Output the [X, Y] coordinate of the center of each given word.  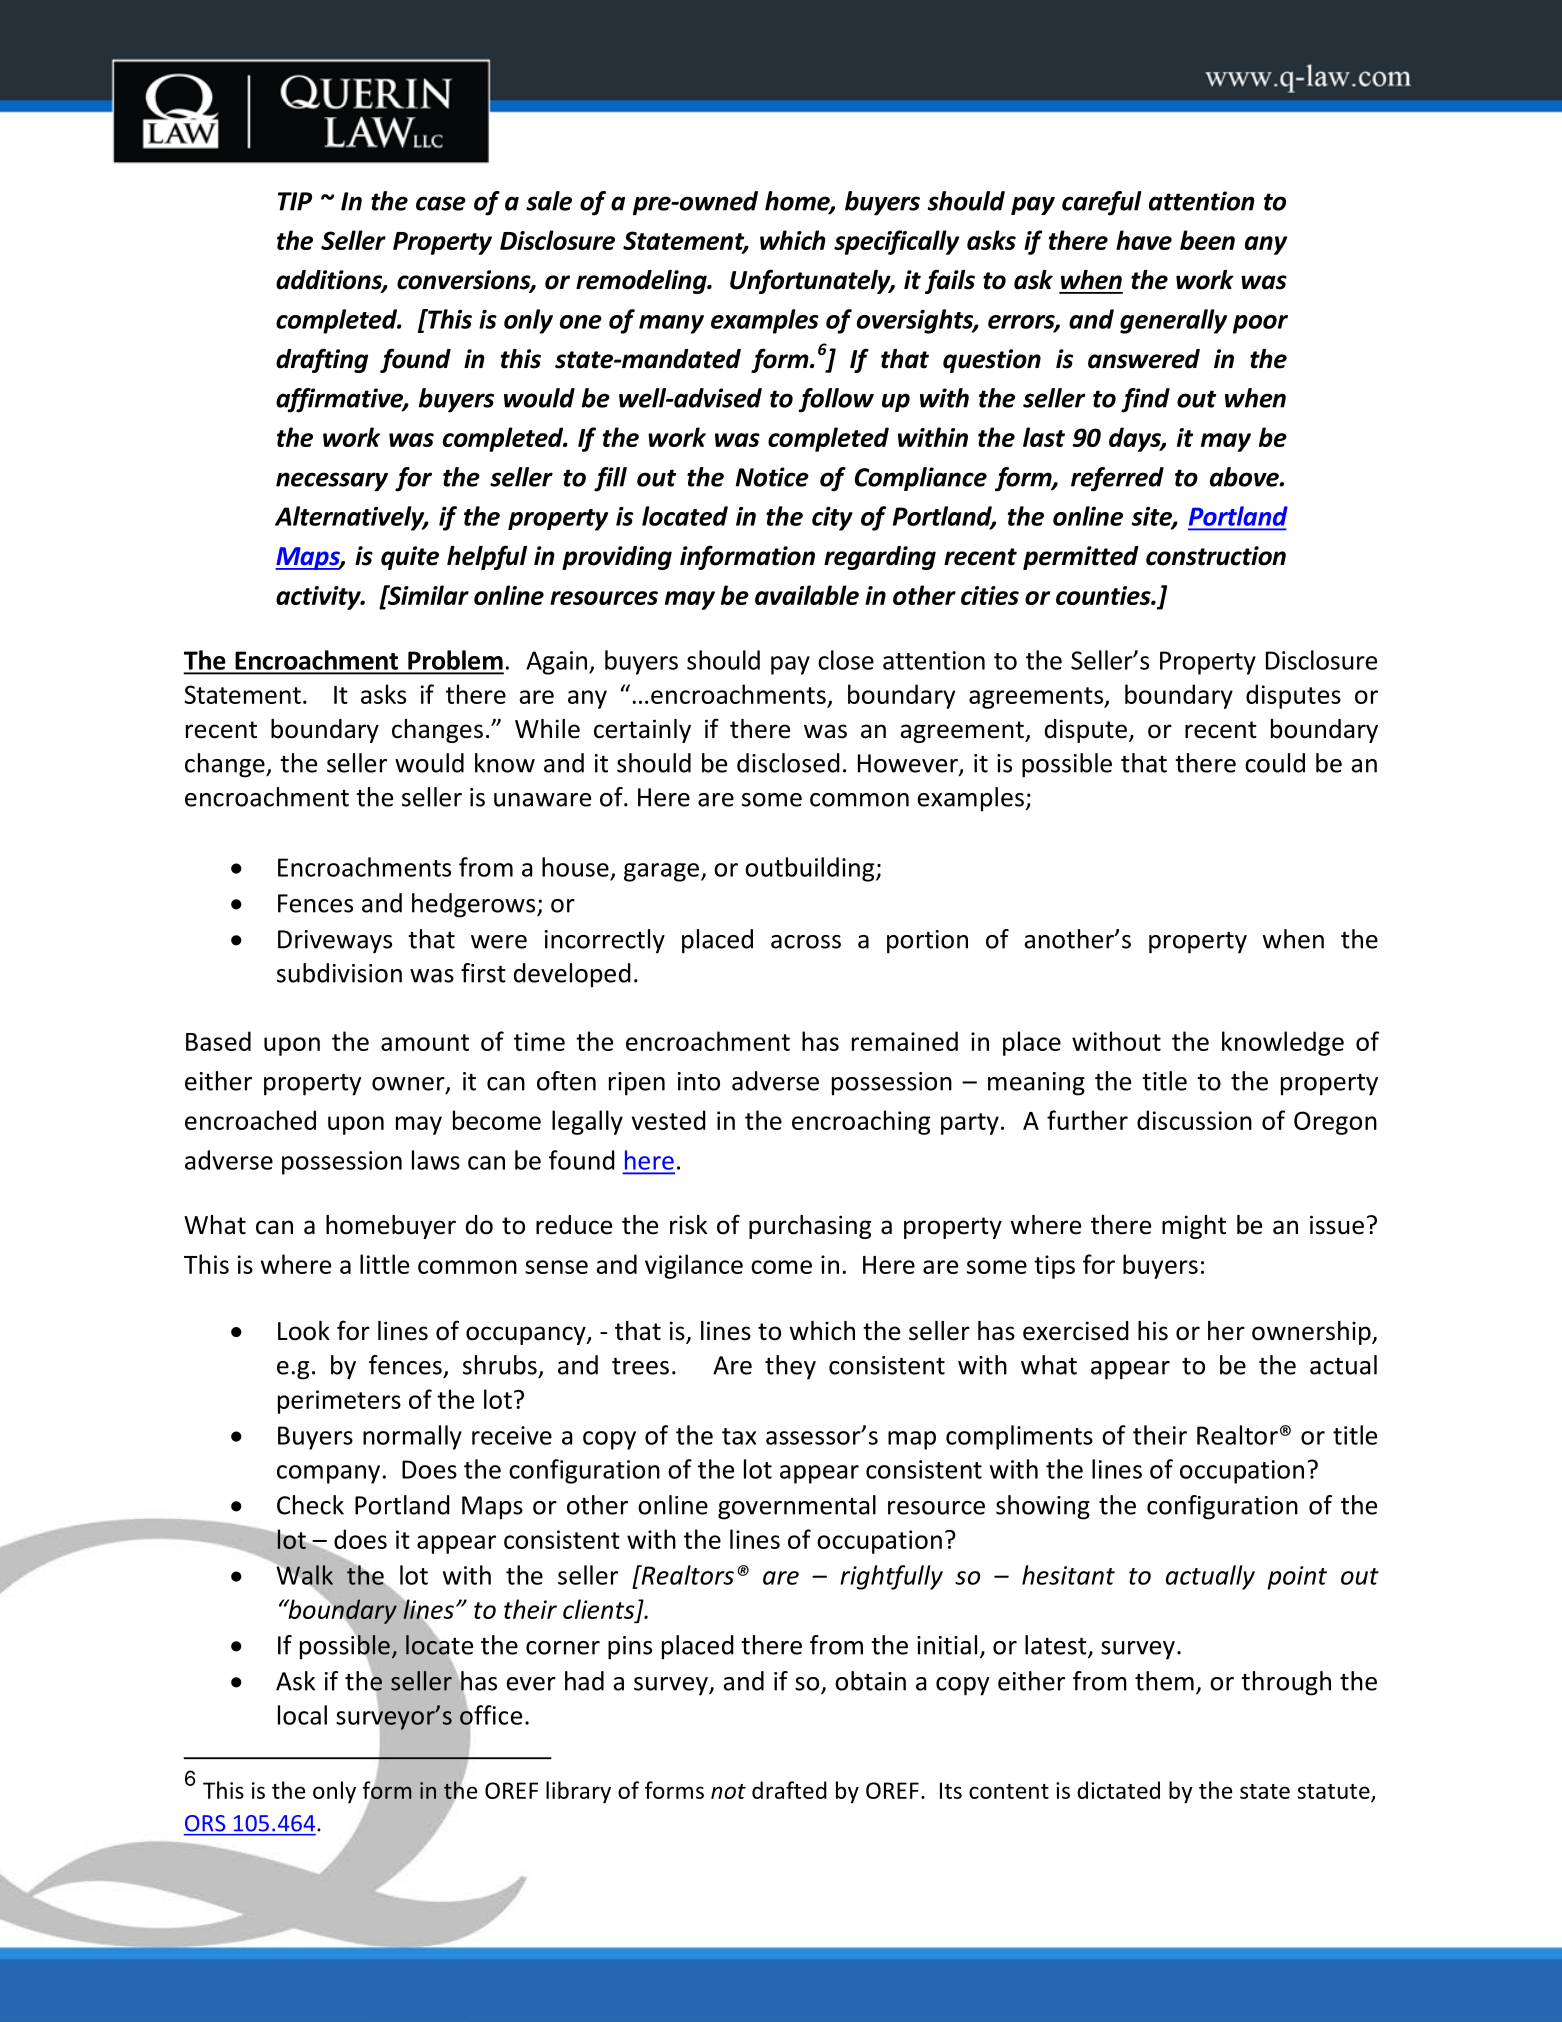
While [547, 729]
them [1164, 1681]
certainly [642, 731]
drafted [789, 1790]
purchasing [810, 1227]
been [1207, 240]
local [302, 1715]
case [441, 203]
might [1194, 1227]
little [384, 1264]
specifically [896, 242]
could [1275, 763]
